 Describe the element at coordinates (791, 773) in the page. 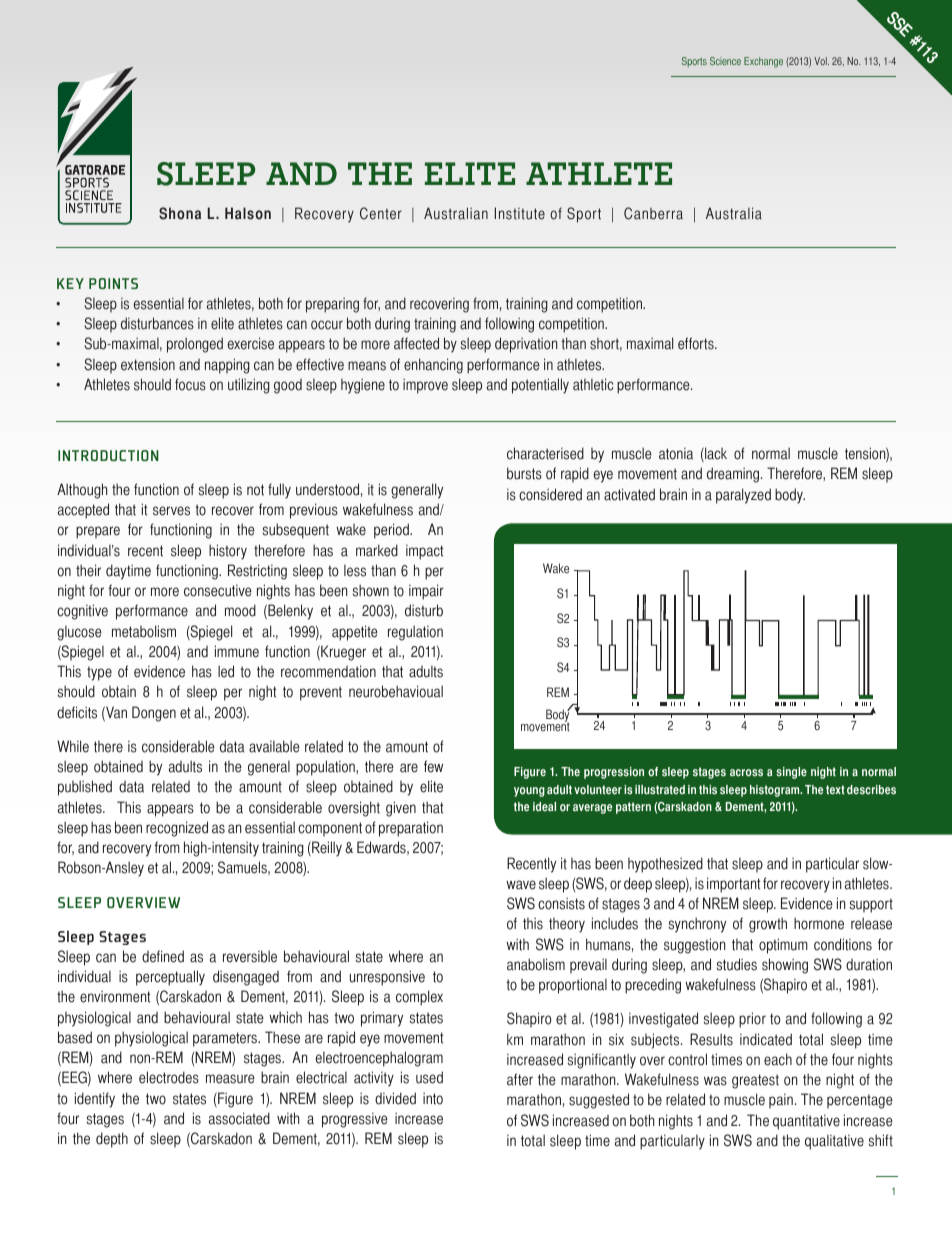

I see `single` at that location.
